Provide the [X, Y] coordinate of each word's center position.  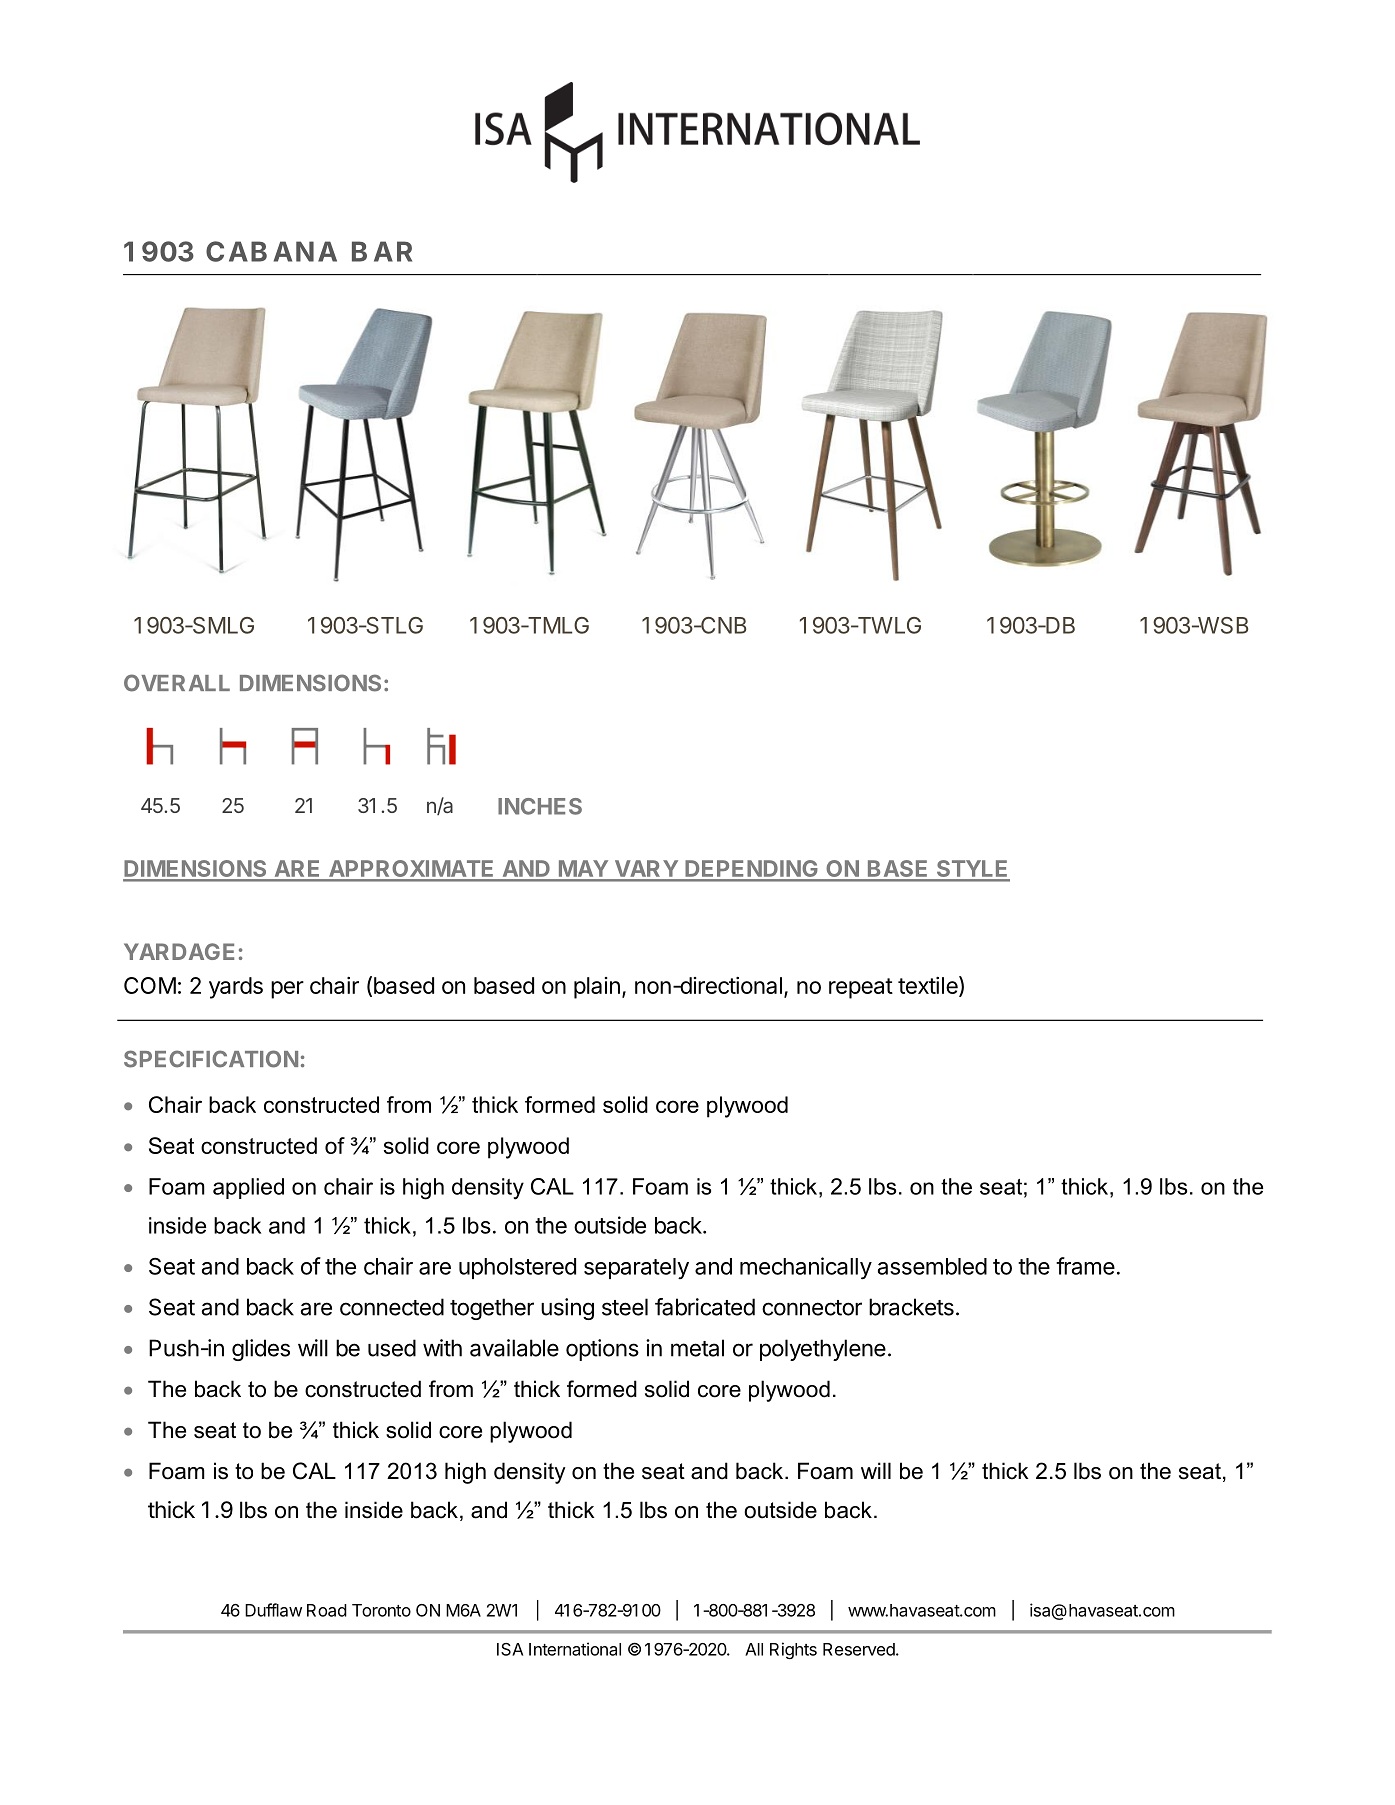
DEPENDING [751, 870]
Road [327, 1610]
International [575, 1649]
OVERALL [177, 683]
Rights [793, 1650]
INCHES [540, 806]
